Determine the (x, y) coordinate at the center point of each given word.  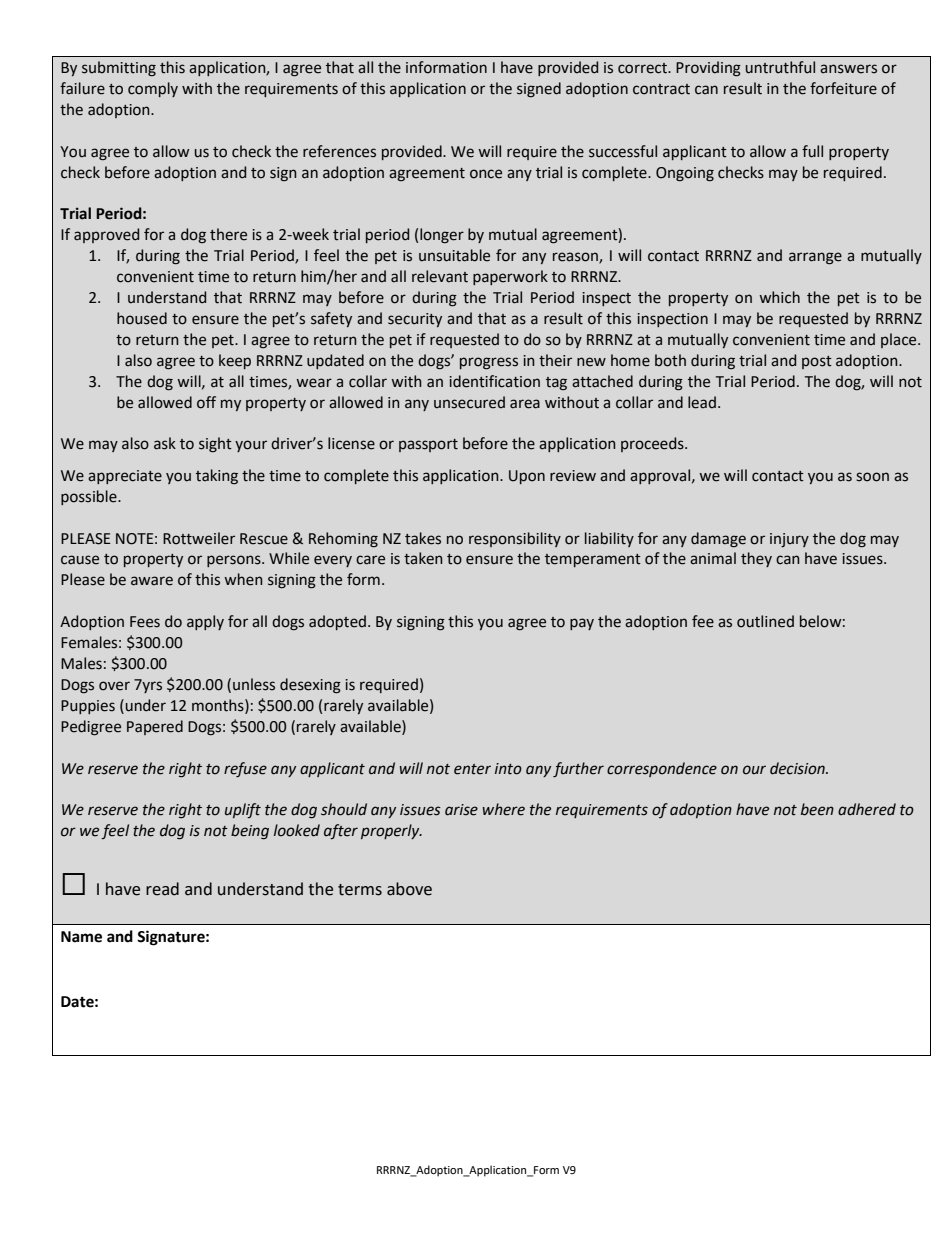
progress (489, 363)
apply (205, 622)
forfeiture (843, 88)
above (409, 889)
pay (582, 624)
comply (153, 89)
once (486, 174)
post (817, 362)
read (162, 889)
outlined (765, 621)
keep (235, 361)
